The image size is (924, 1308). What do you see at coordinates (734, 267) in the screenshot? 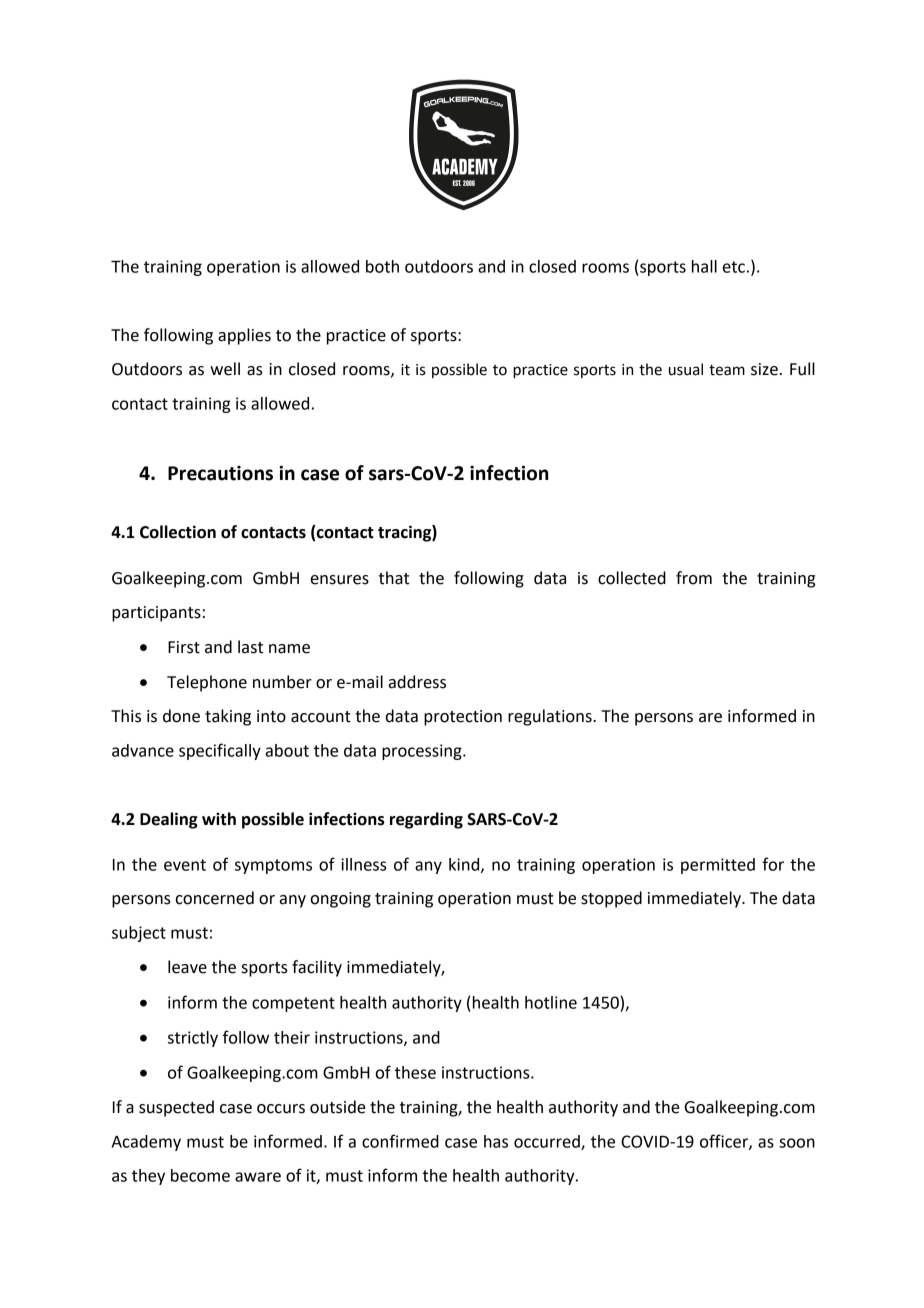
I see `etc` at bounding box center [734, 267].
